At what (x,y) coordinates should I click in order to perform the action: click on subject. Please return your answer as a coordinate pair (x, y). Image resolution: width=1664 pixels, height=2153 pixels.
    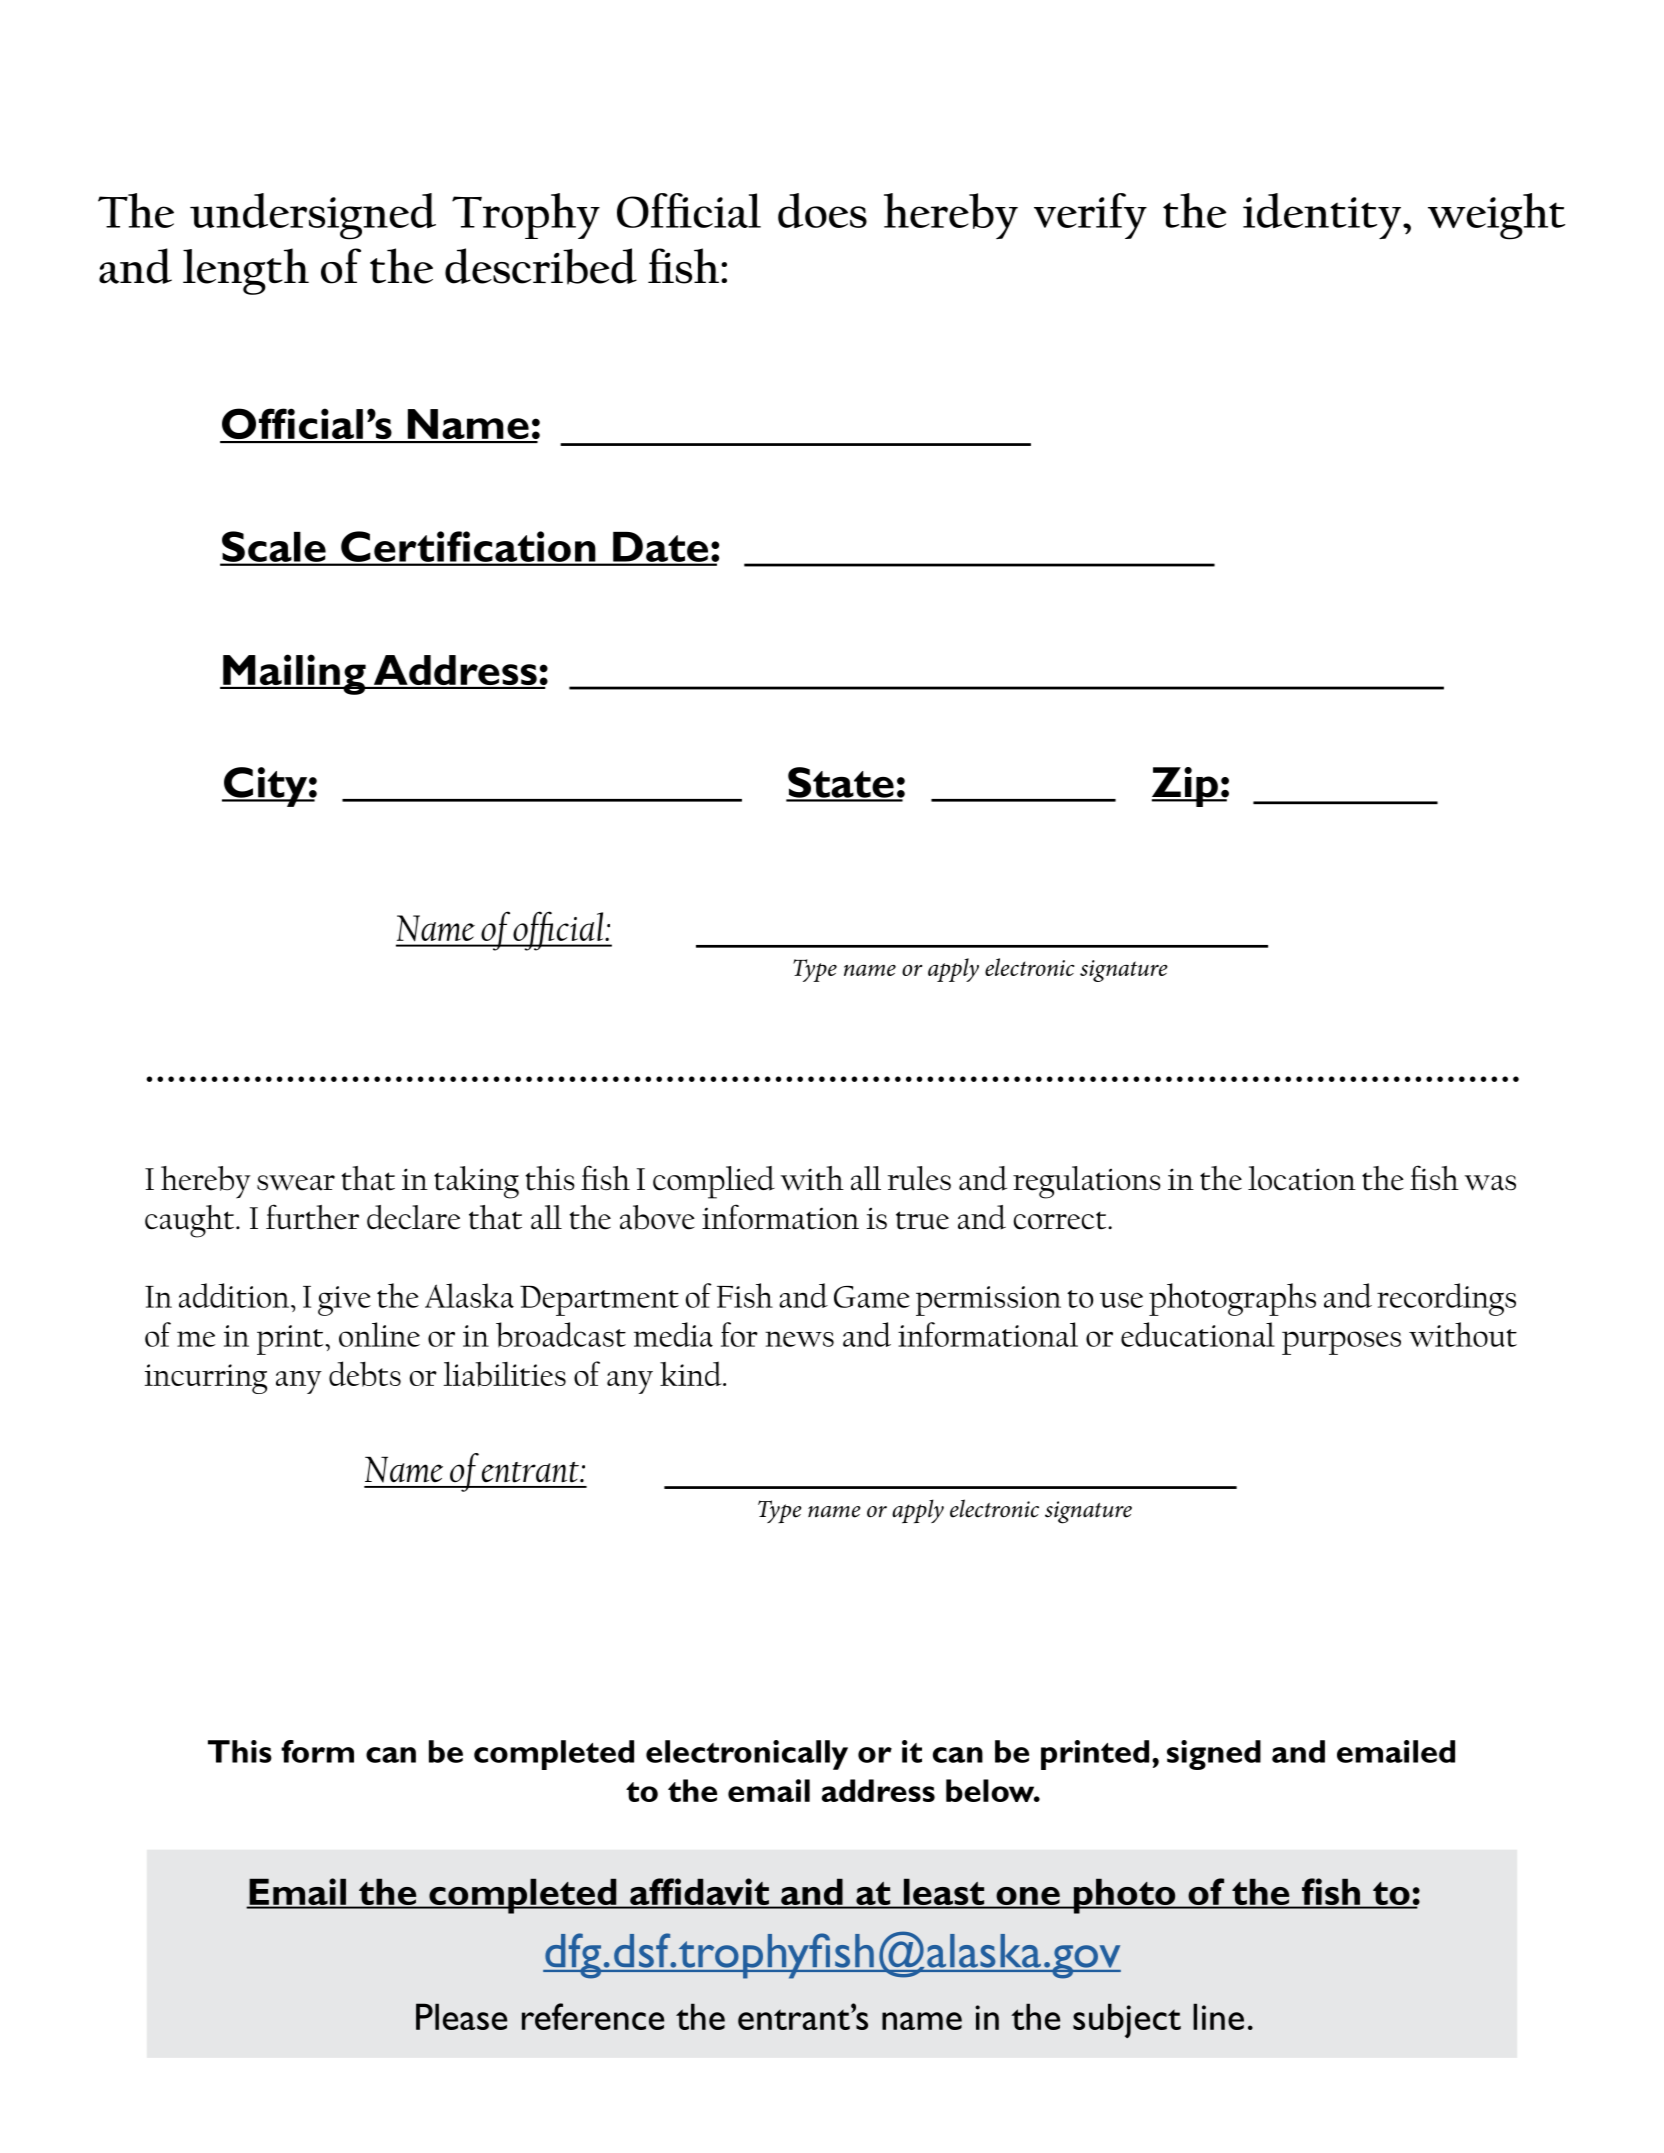
    Looking at the image, I should click on (1127, 2020).
